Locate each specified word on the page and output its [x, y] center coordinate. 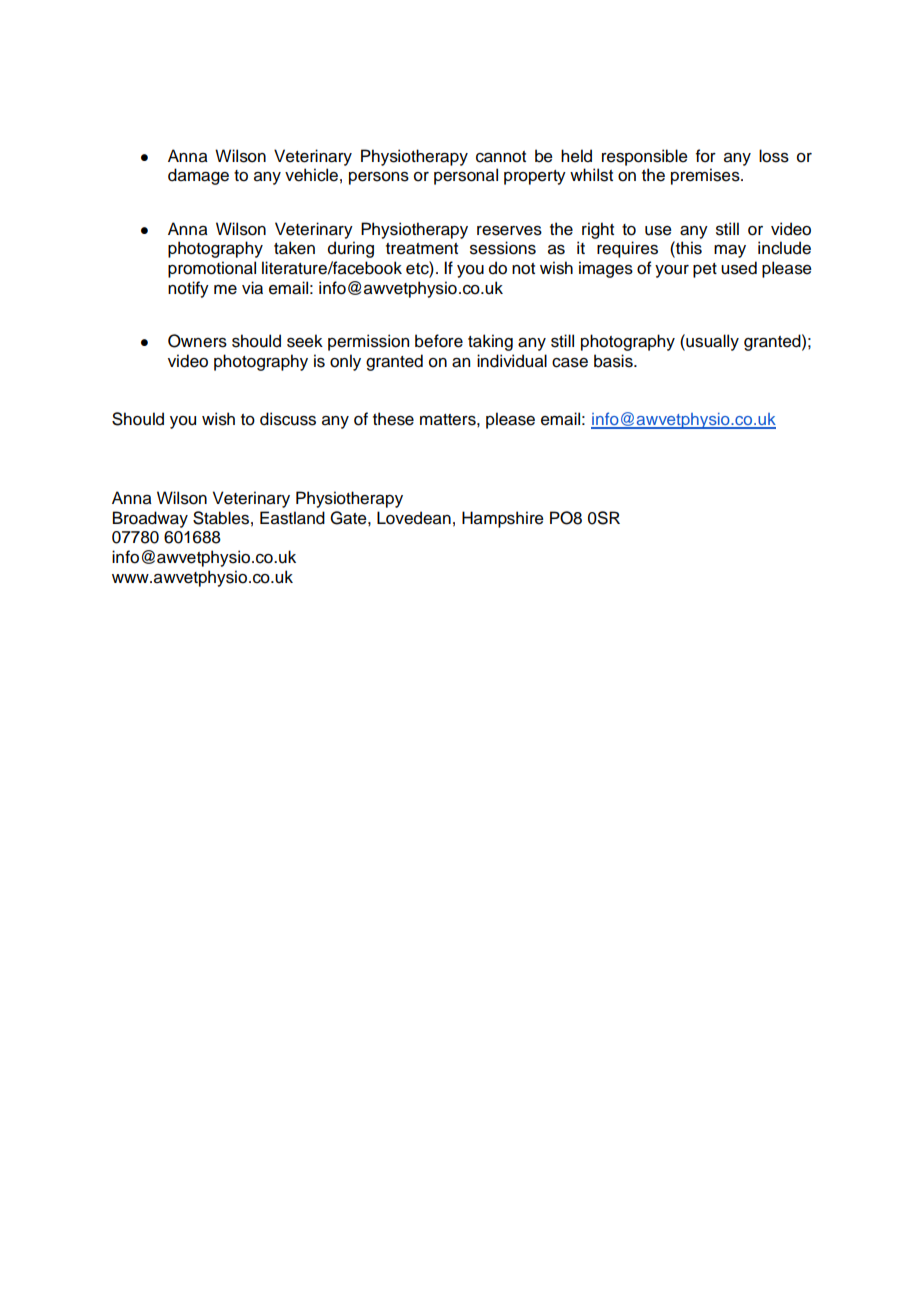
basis [614, 361]
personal [466, 176]
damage [198, 176]
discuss [288, 419]
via [252, 288]
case [570, 363]
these [393, 419]
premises [706, 176]
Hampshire [503, 519]
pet [705, 270]
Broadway [150, 519]
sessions [503, 248]
